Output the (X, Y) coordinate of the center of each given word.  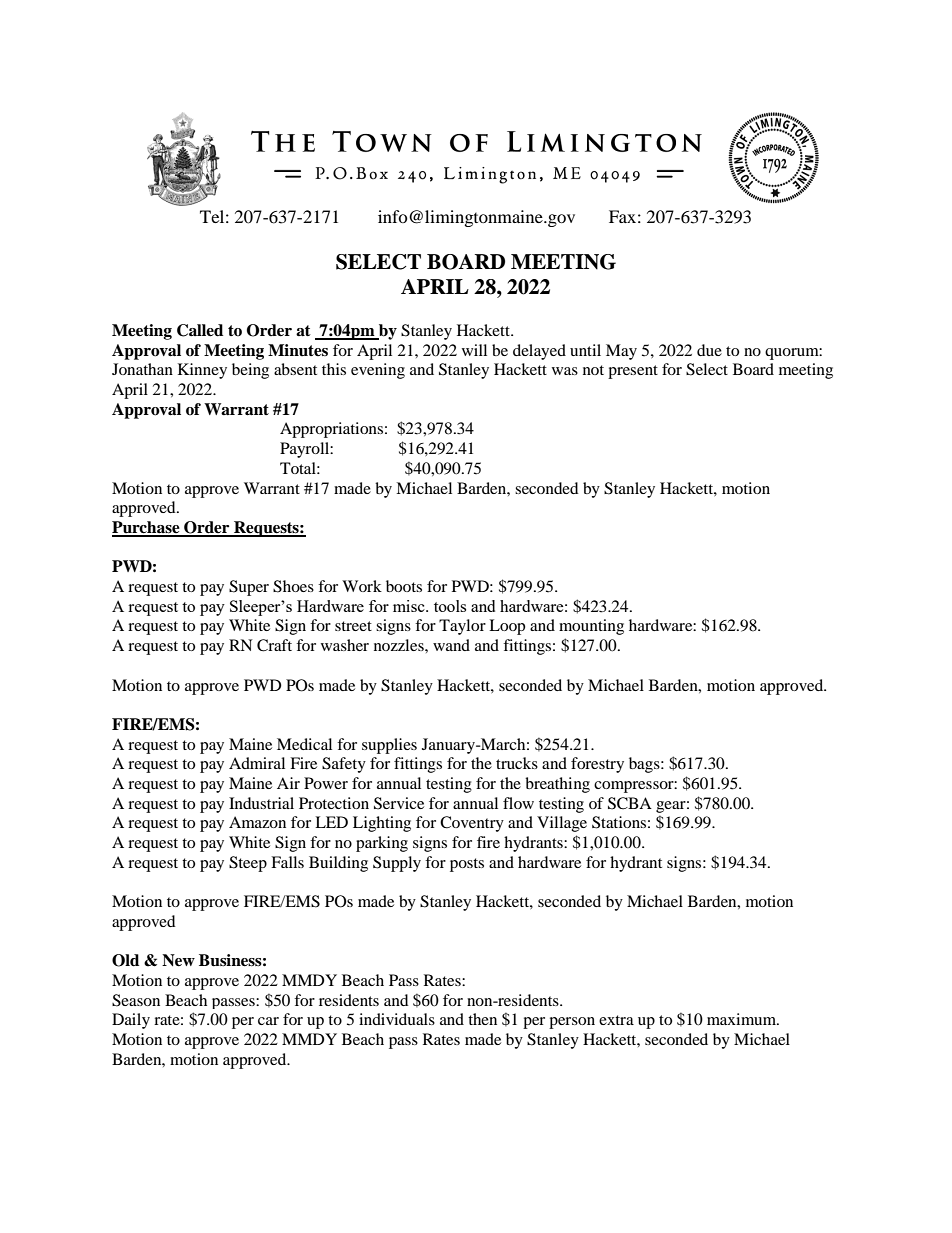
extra (616, 1020)
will (474, 350)
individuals (397, 1019)
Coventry (472, 824)
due (709, 350)
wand (451, 645)
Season (136, 1000)
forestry (597, 765)
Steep (248, 864)
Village (562, 824)
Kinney (202, 371)
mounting (591, 627)
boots (404, 586)
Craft (274, 645)
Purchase (147, 528)
